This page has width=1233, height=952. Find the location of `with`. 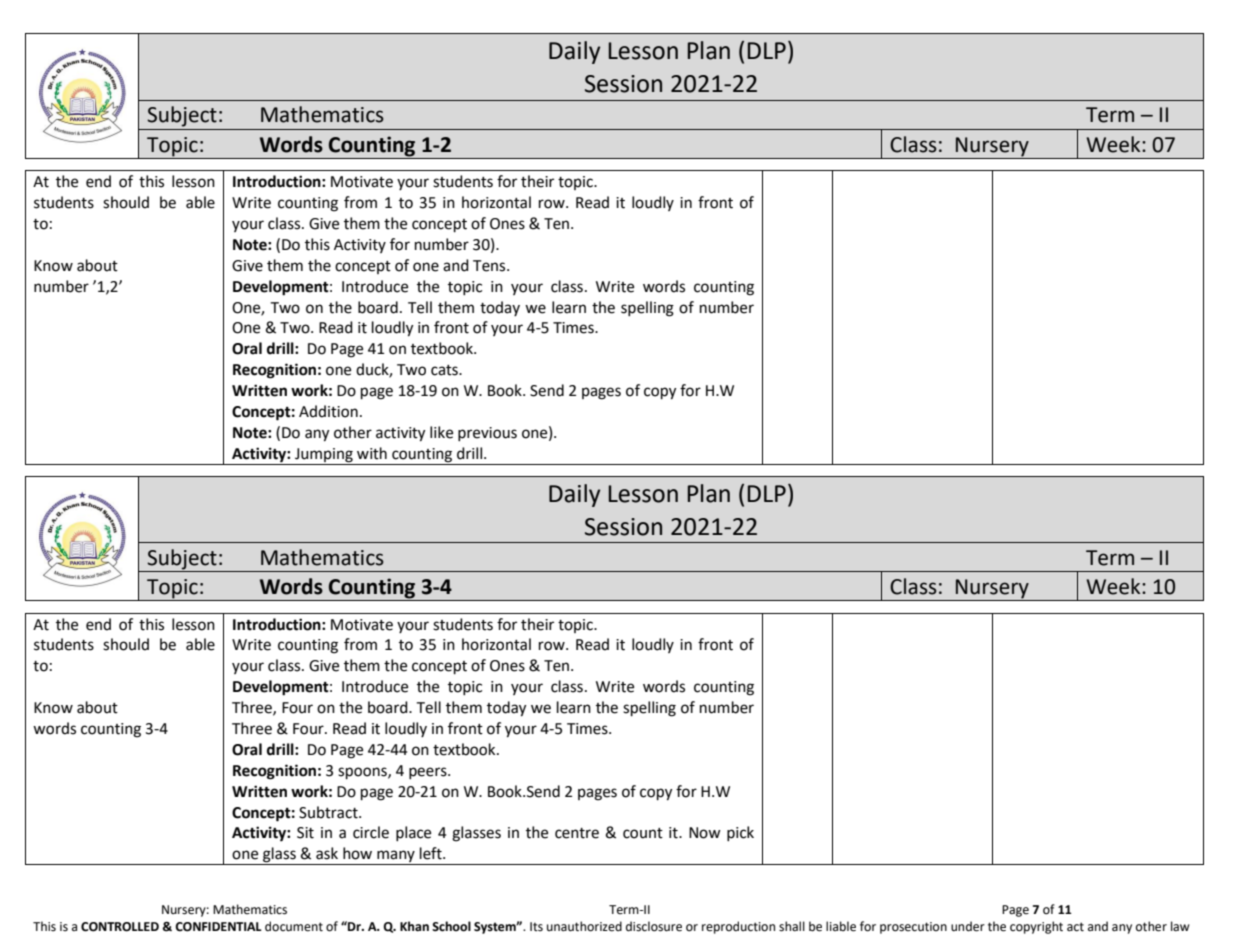

with is located at coordinates (372, 453).
